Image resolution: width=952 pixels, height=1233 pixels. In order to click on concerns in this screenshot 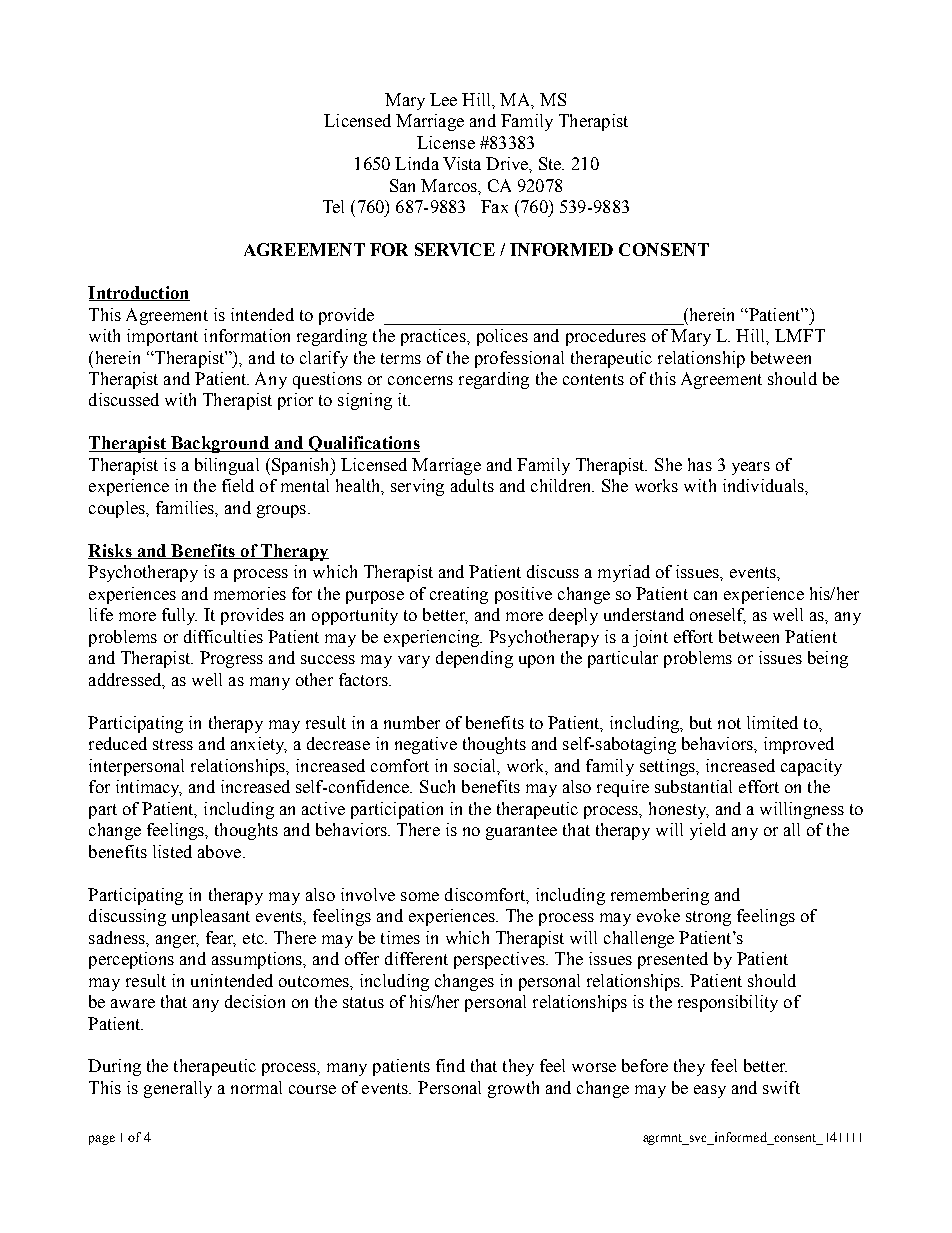, I will do `click(420, 380)`.
